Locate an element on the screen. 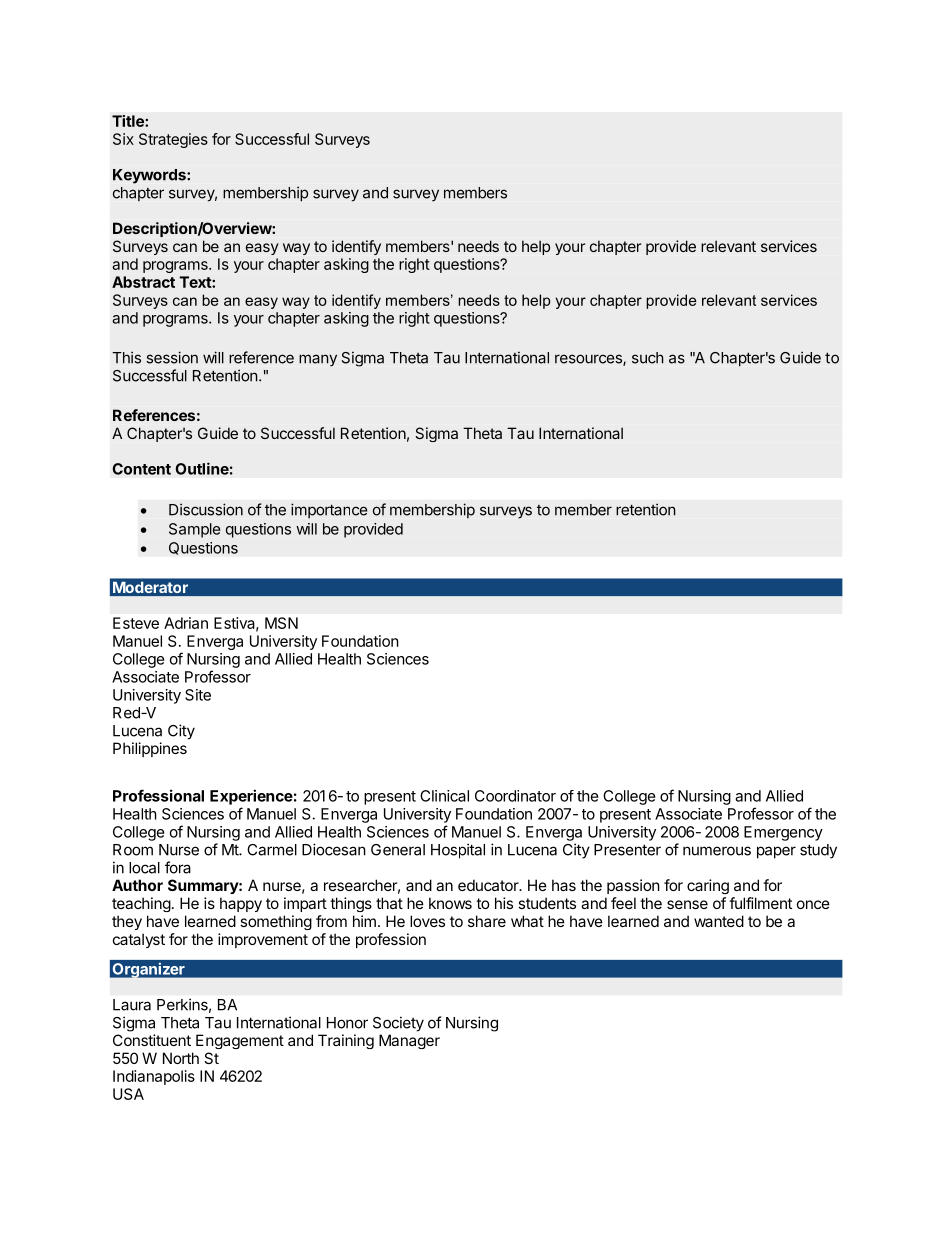  MSN is located at coordinates (281, 623).
